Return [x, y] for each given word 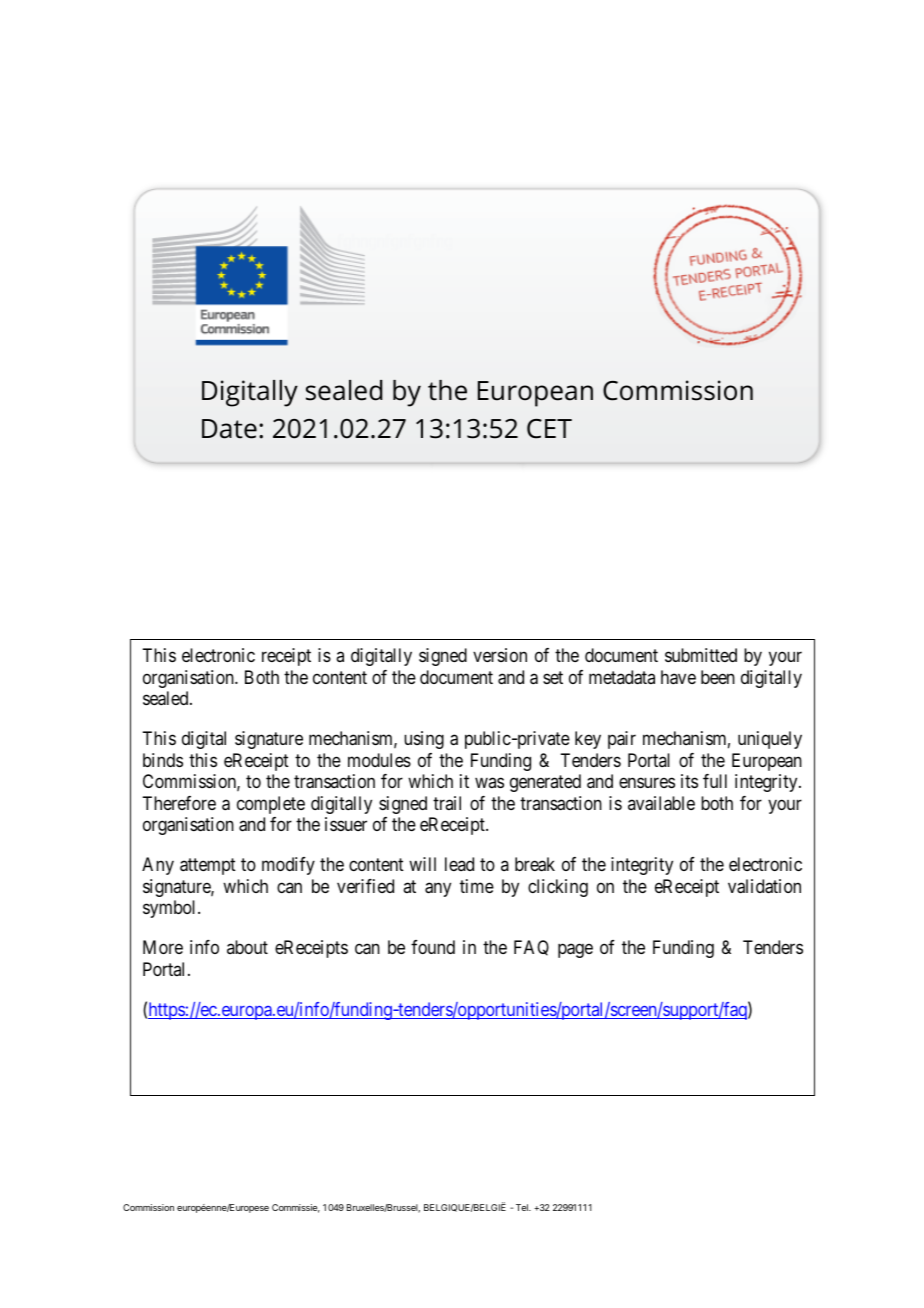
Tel [523, 1207]
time [477, 886]
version [500, 655]
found [433, 947]
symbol [171, 909]
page [575, 951]
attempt [208, 866]
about [247, 947]
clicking [558, 888]
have [678, 677]
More [163, 947]
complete [271, 805]
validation [764, 886]
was [489, 783]
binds [163, 760]
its [689, 781]
